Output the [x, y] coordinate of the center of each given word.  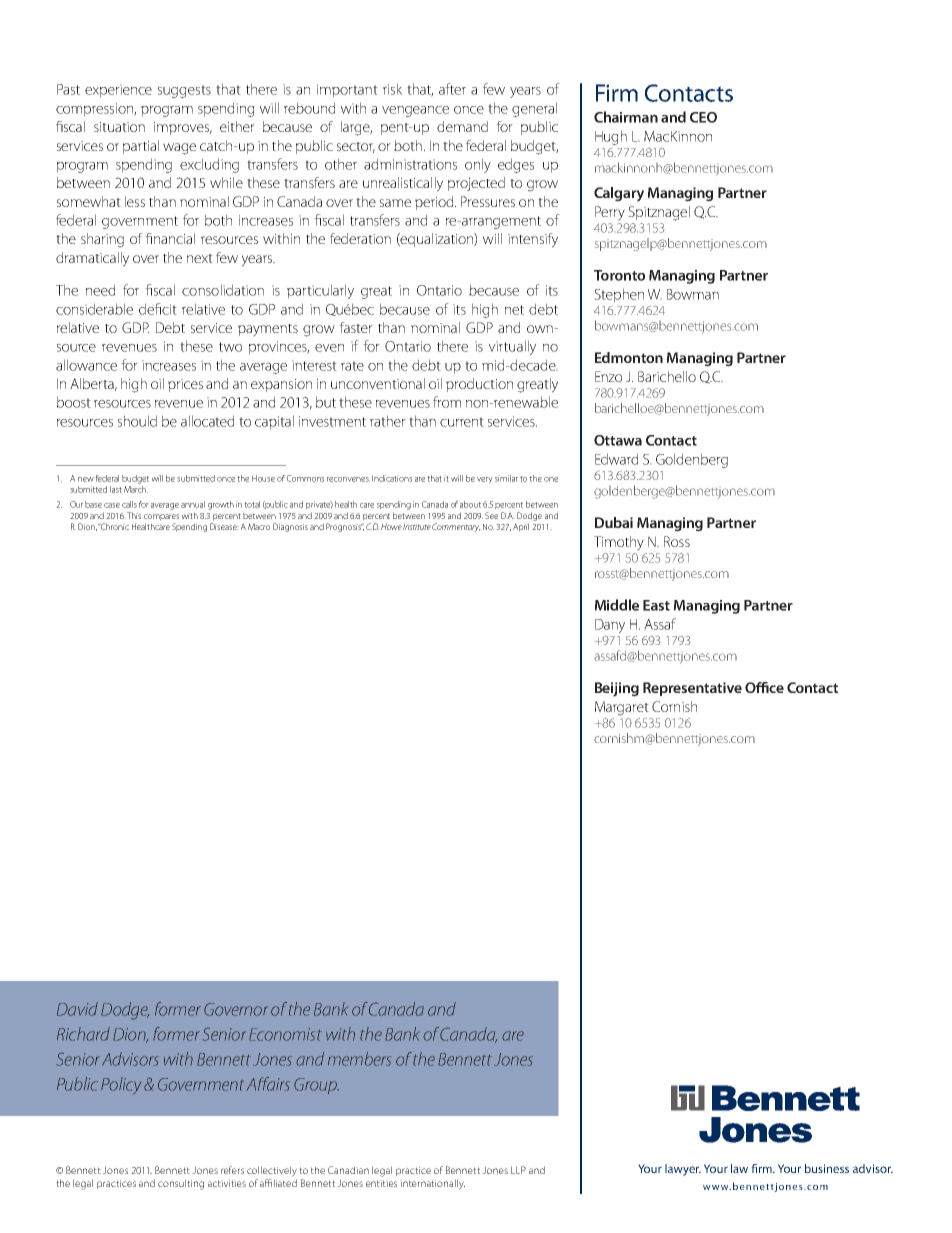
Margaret [622, 708]
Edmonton [629, 357]
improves [183, 128]
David [77, 1009]
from [447, 402]
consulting [181, 1184]
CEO [703, 117]
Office [764, 687]
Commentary [456, 527]
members [359, 1059]
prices [185, 385]
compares [161, 517]
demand [462, 126]
